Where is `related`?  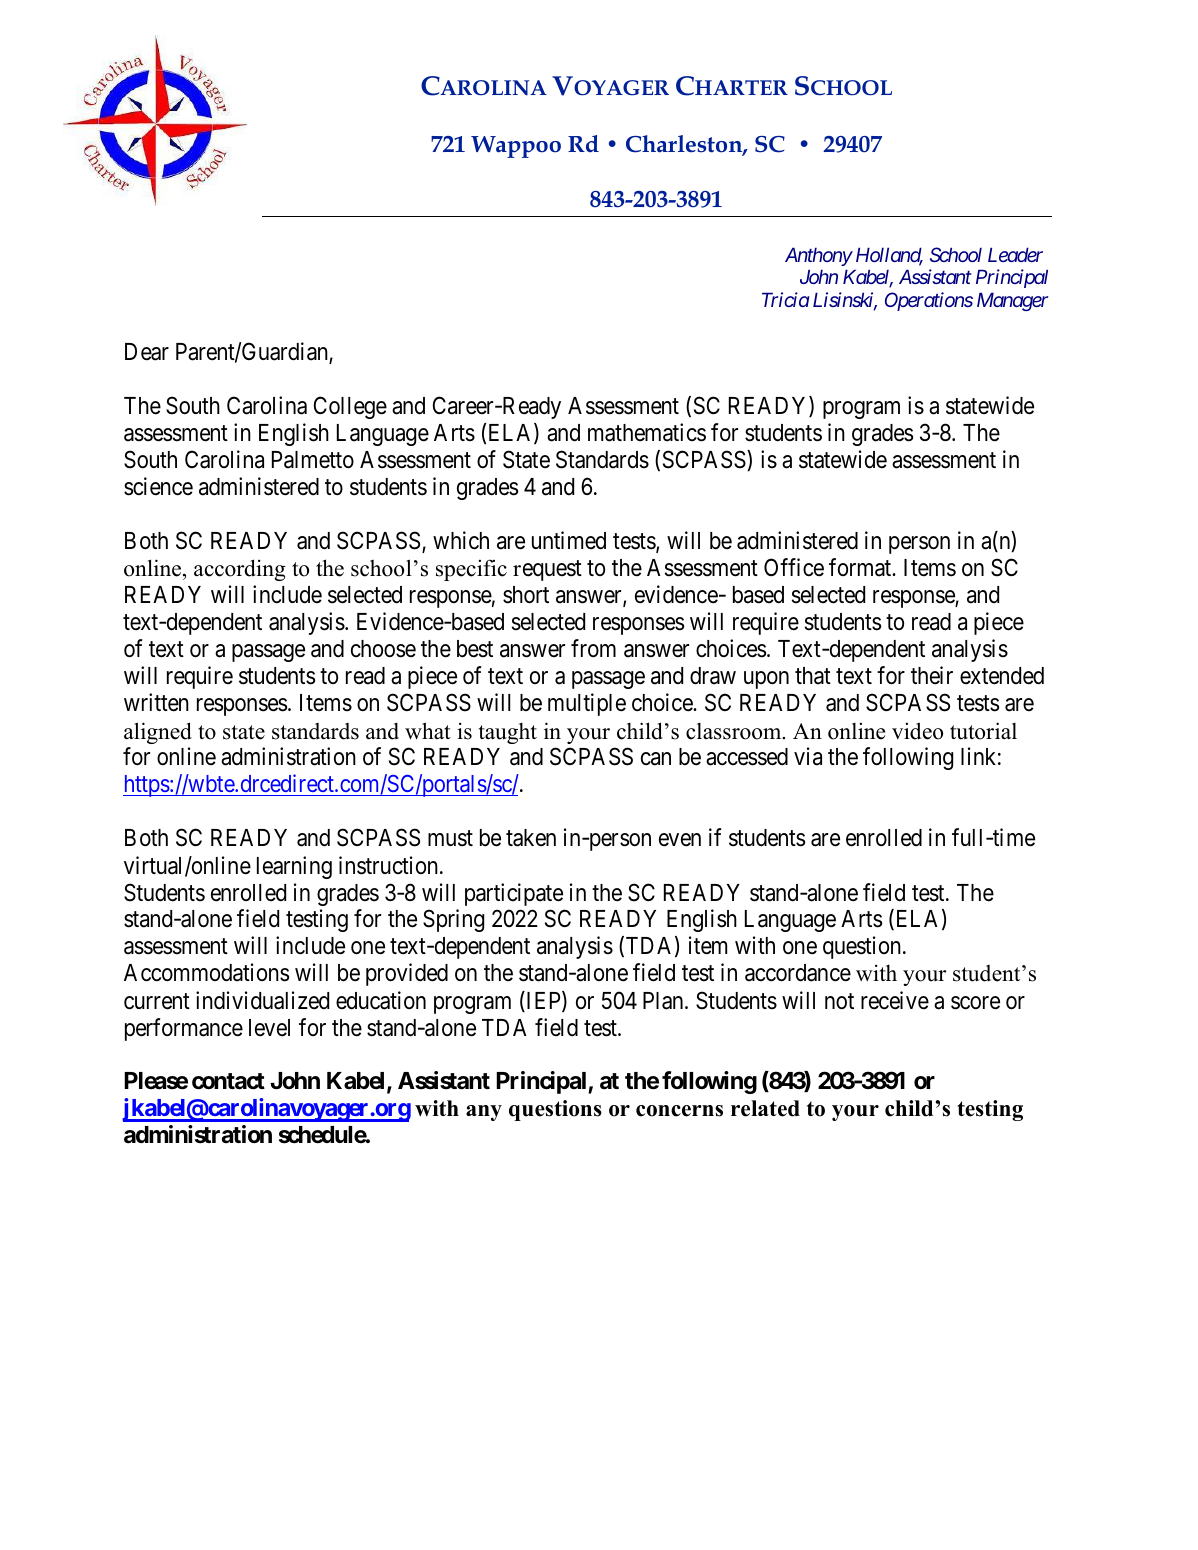
related is located at coordinates (765, 1108).
